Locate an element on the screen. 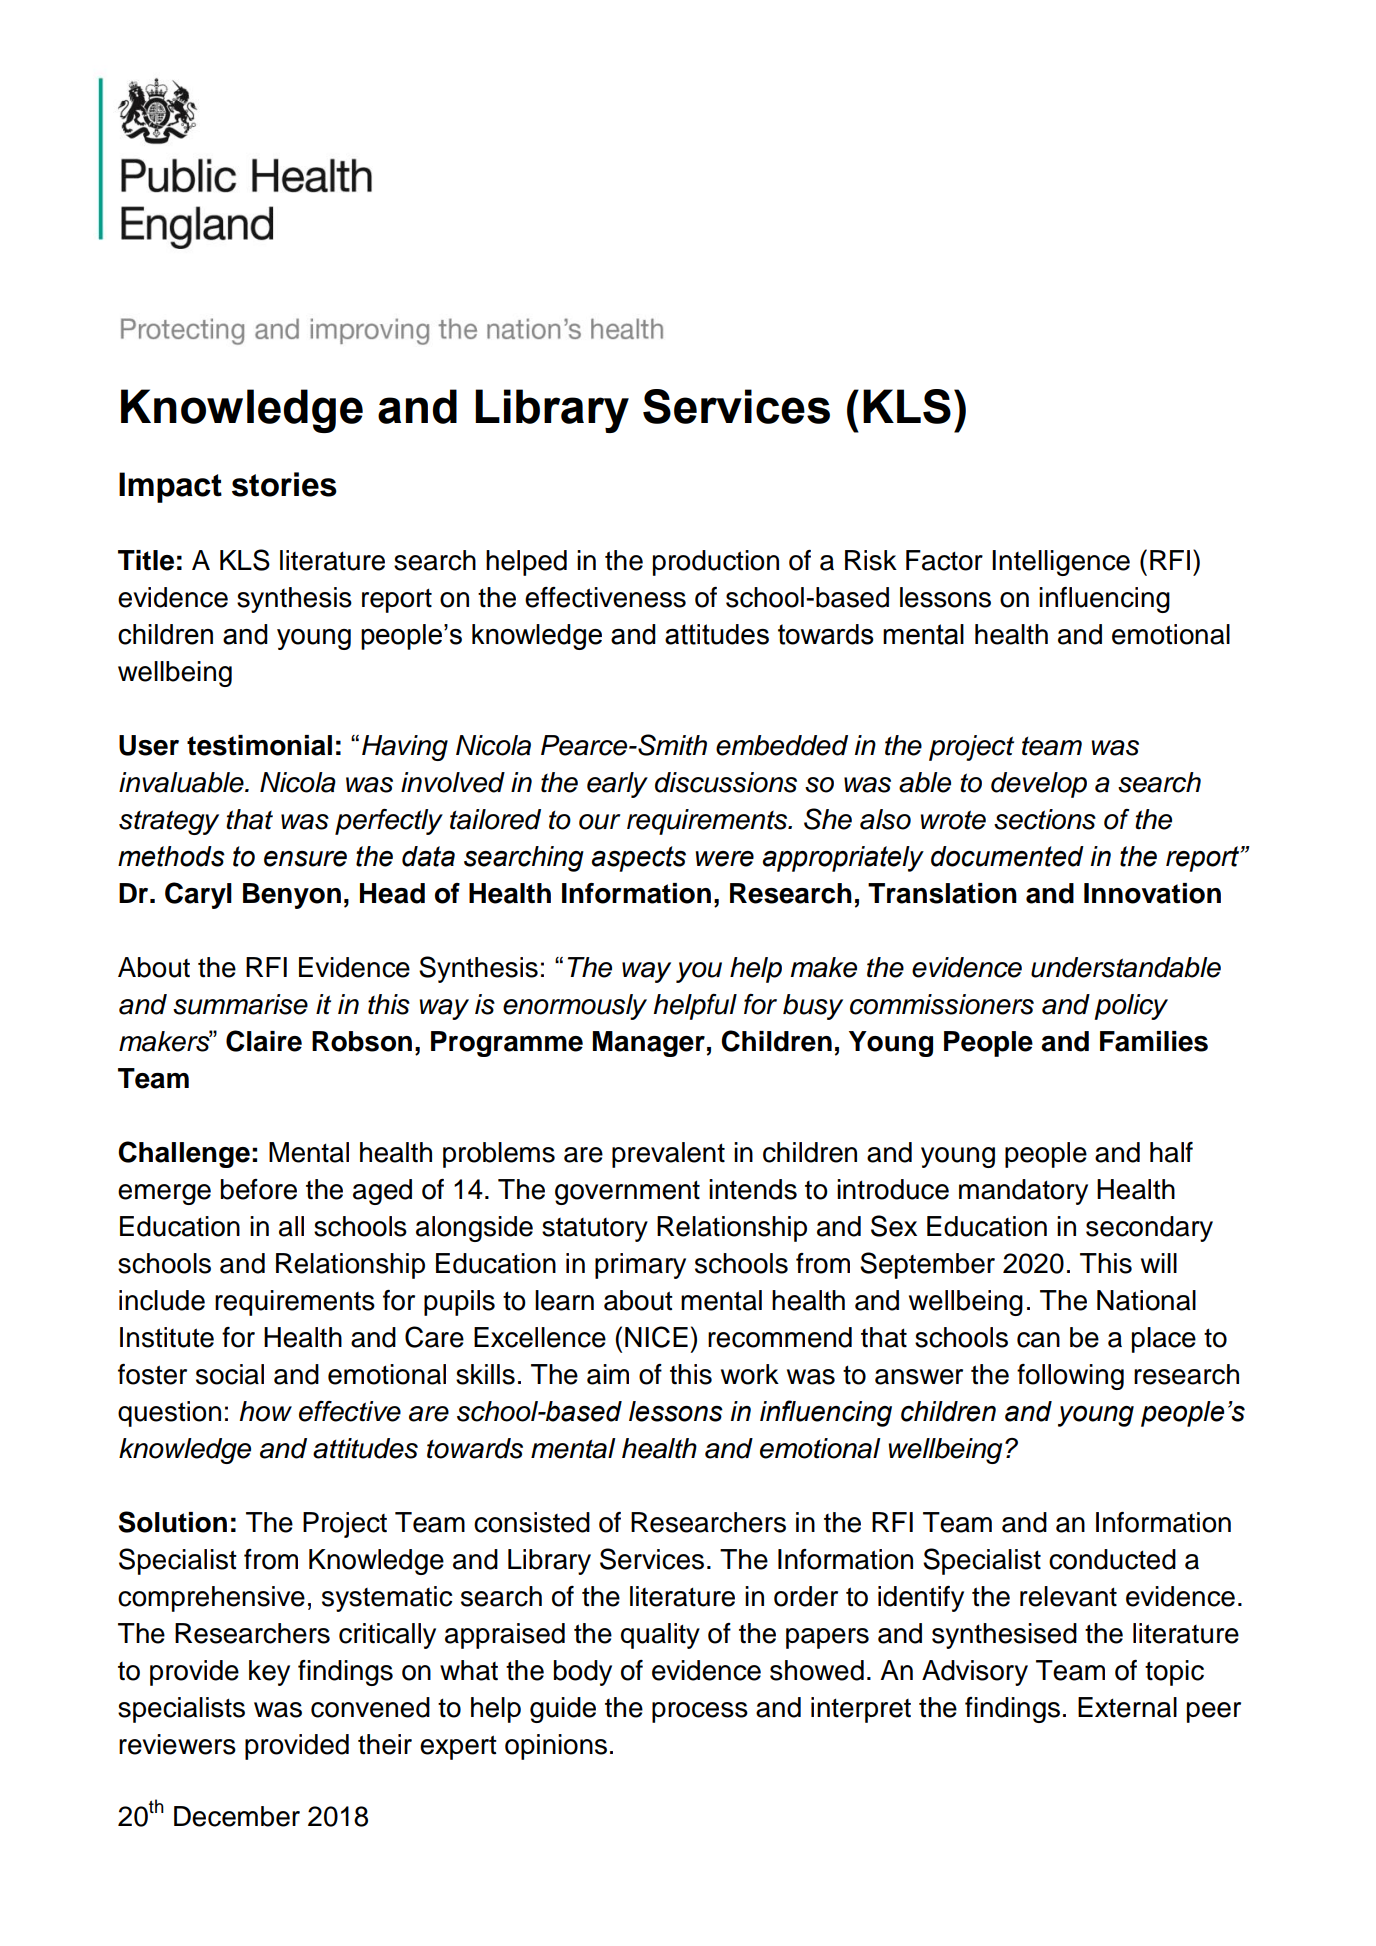 Image resolution: width=1376 pixels, height=1946 pixels. following is located at coordinates (1070, 1377).
